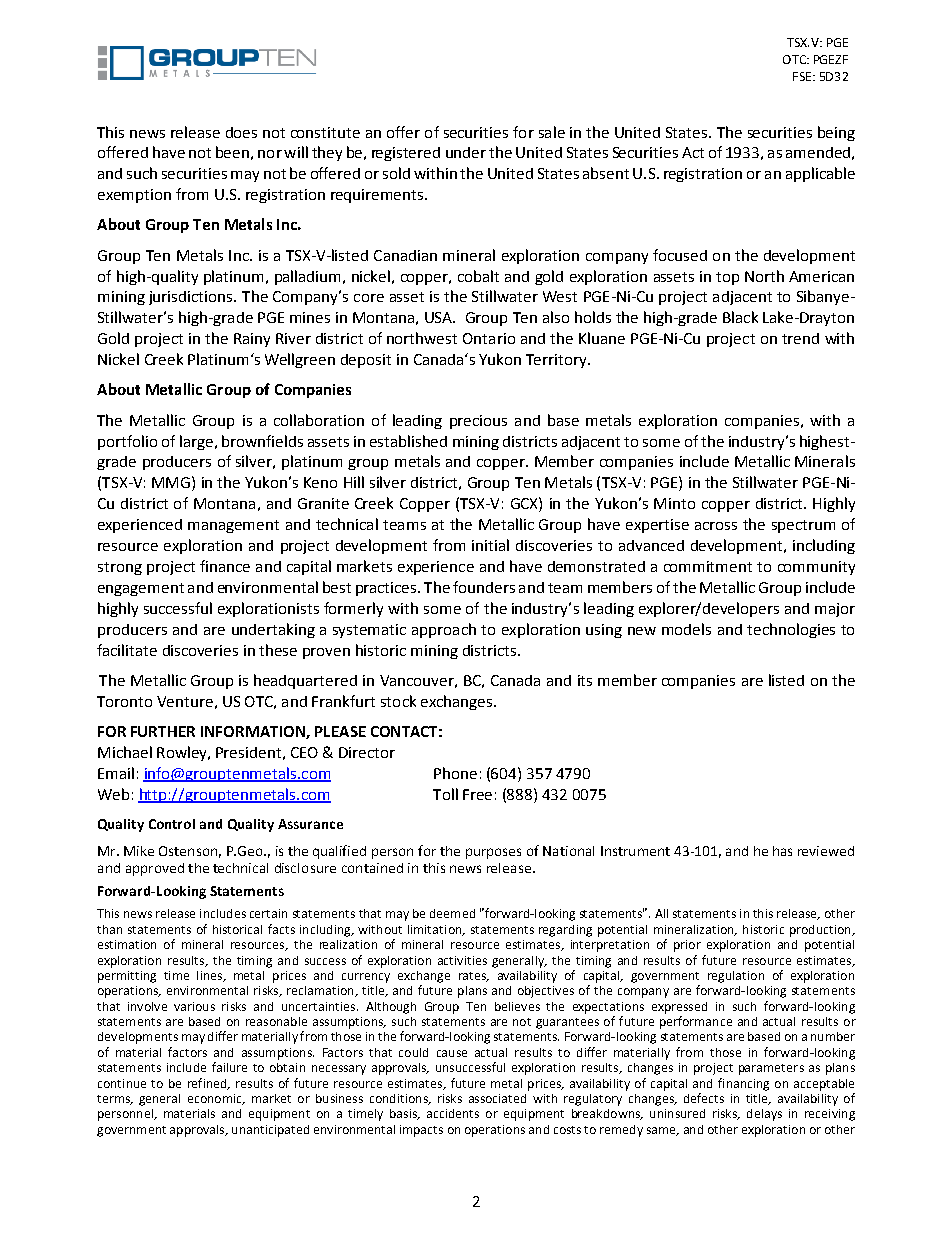  What do you see at coordinates (444, 630) in the image?
I see `approach` at bounding box center [444, 630].
